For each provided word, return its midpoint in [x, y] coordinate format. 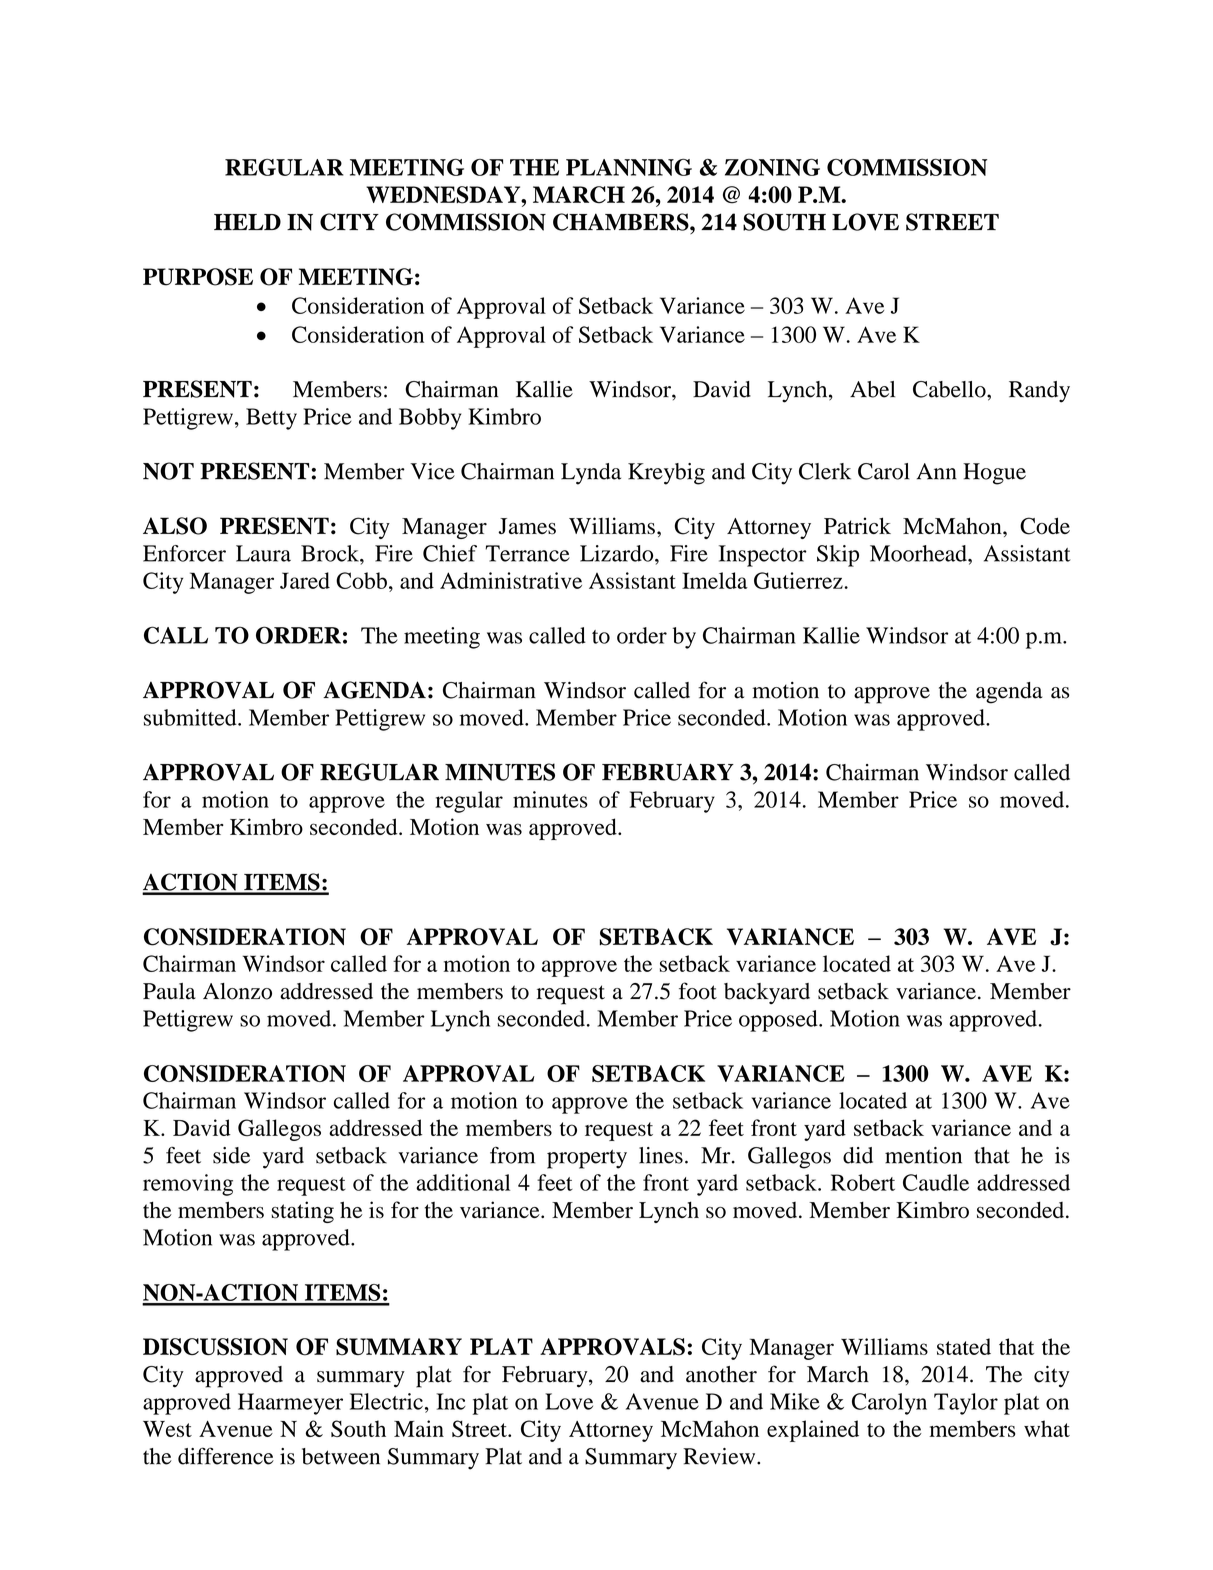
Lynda [591, 474]
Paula [169, 991]
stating [302, 1212]
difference [226, 1456]
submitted [191, 717]
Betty [271, 419]
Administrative [511, 580]
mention [923, 1155]
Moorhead [919, 553]
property [587, 1159]
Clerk [825, 471]
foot [698, 991]
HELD [247, 222]
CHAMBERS [622, 222]
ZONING [772, 167]
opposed [779, 1021]
